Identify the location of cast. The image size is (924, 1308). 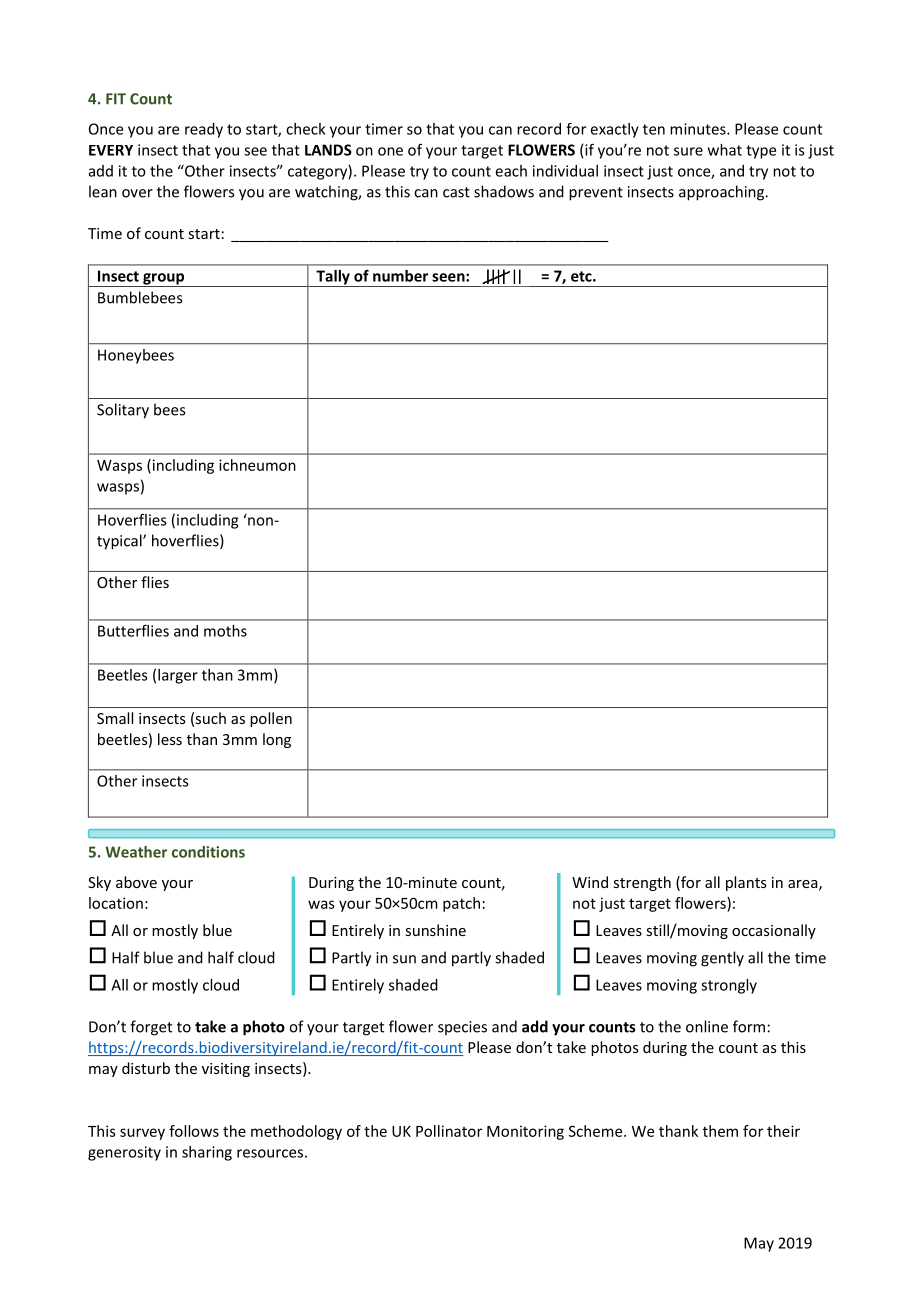
(456, 192).
